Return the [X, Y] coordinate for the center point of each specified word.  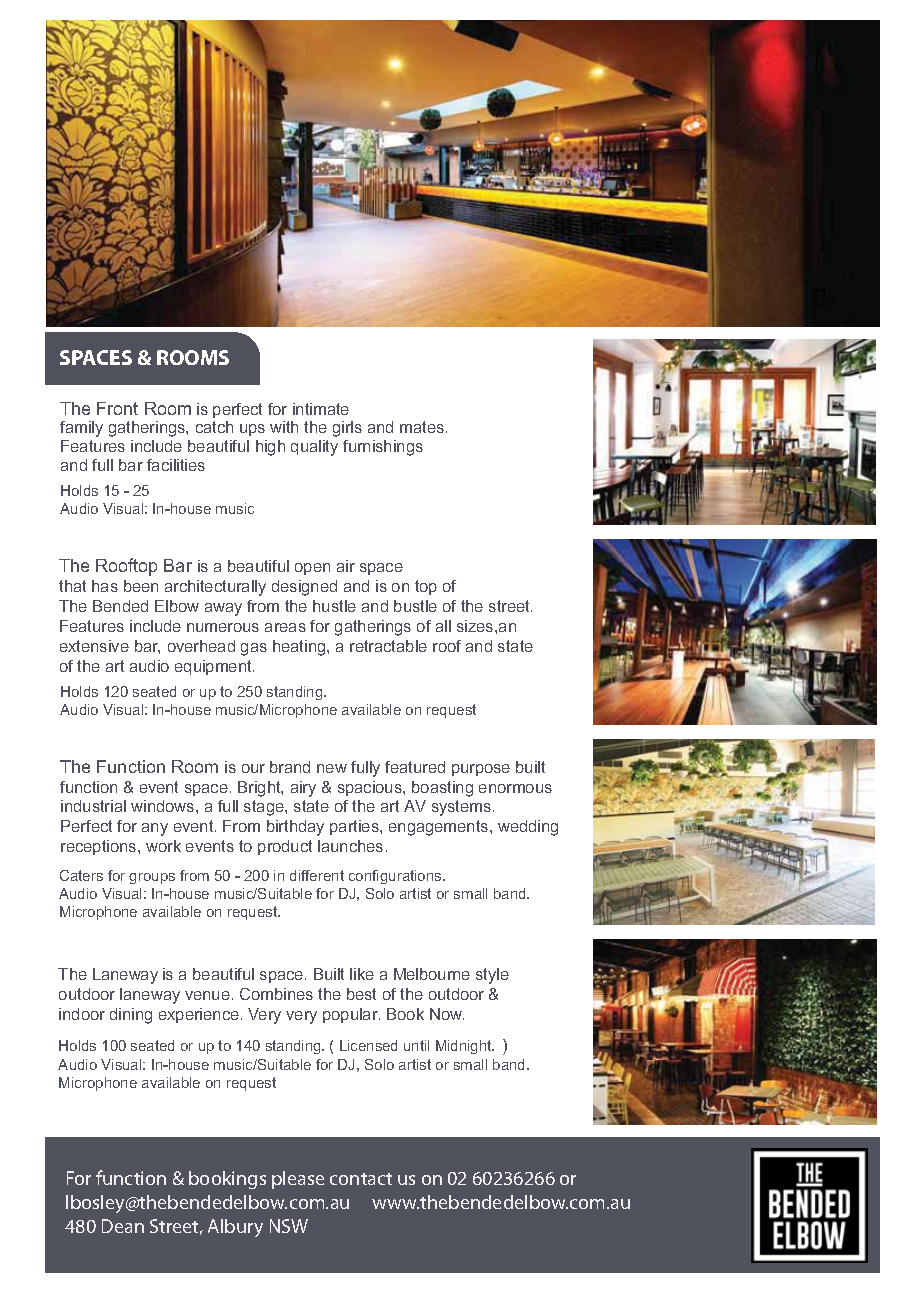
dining [131, 1016]
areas [285, 627]
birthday [295, 828]
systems [463, 808]
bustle [415, 606]
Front [117, 408]
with [284, 427]
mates [423, 427]
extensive [94, 646]
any [155, 829]
